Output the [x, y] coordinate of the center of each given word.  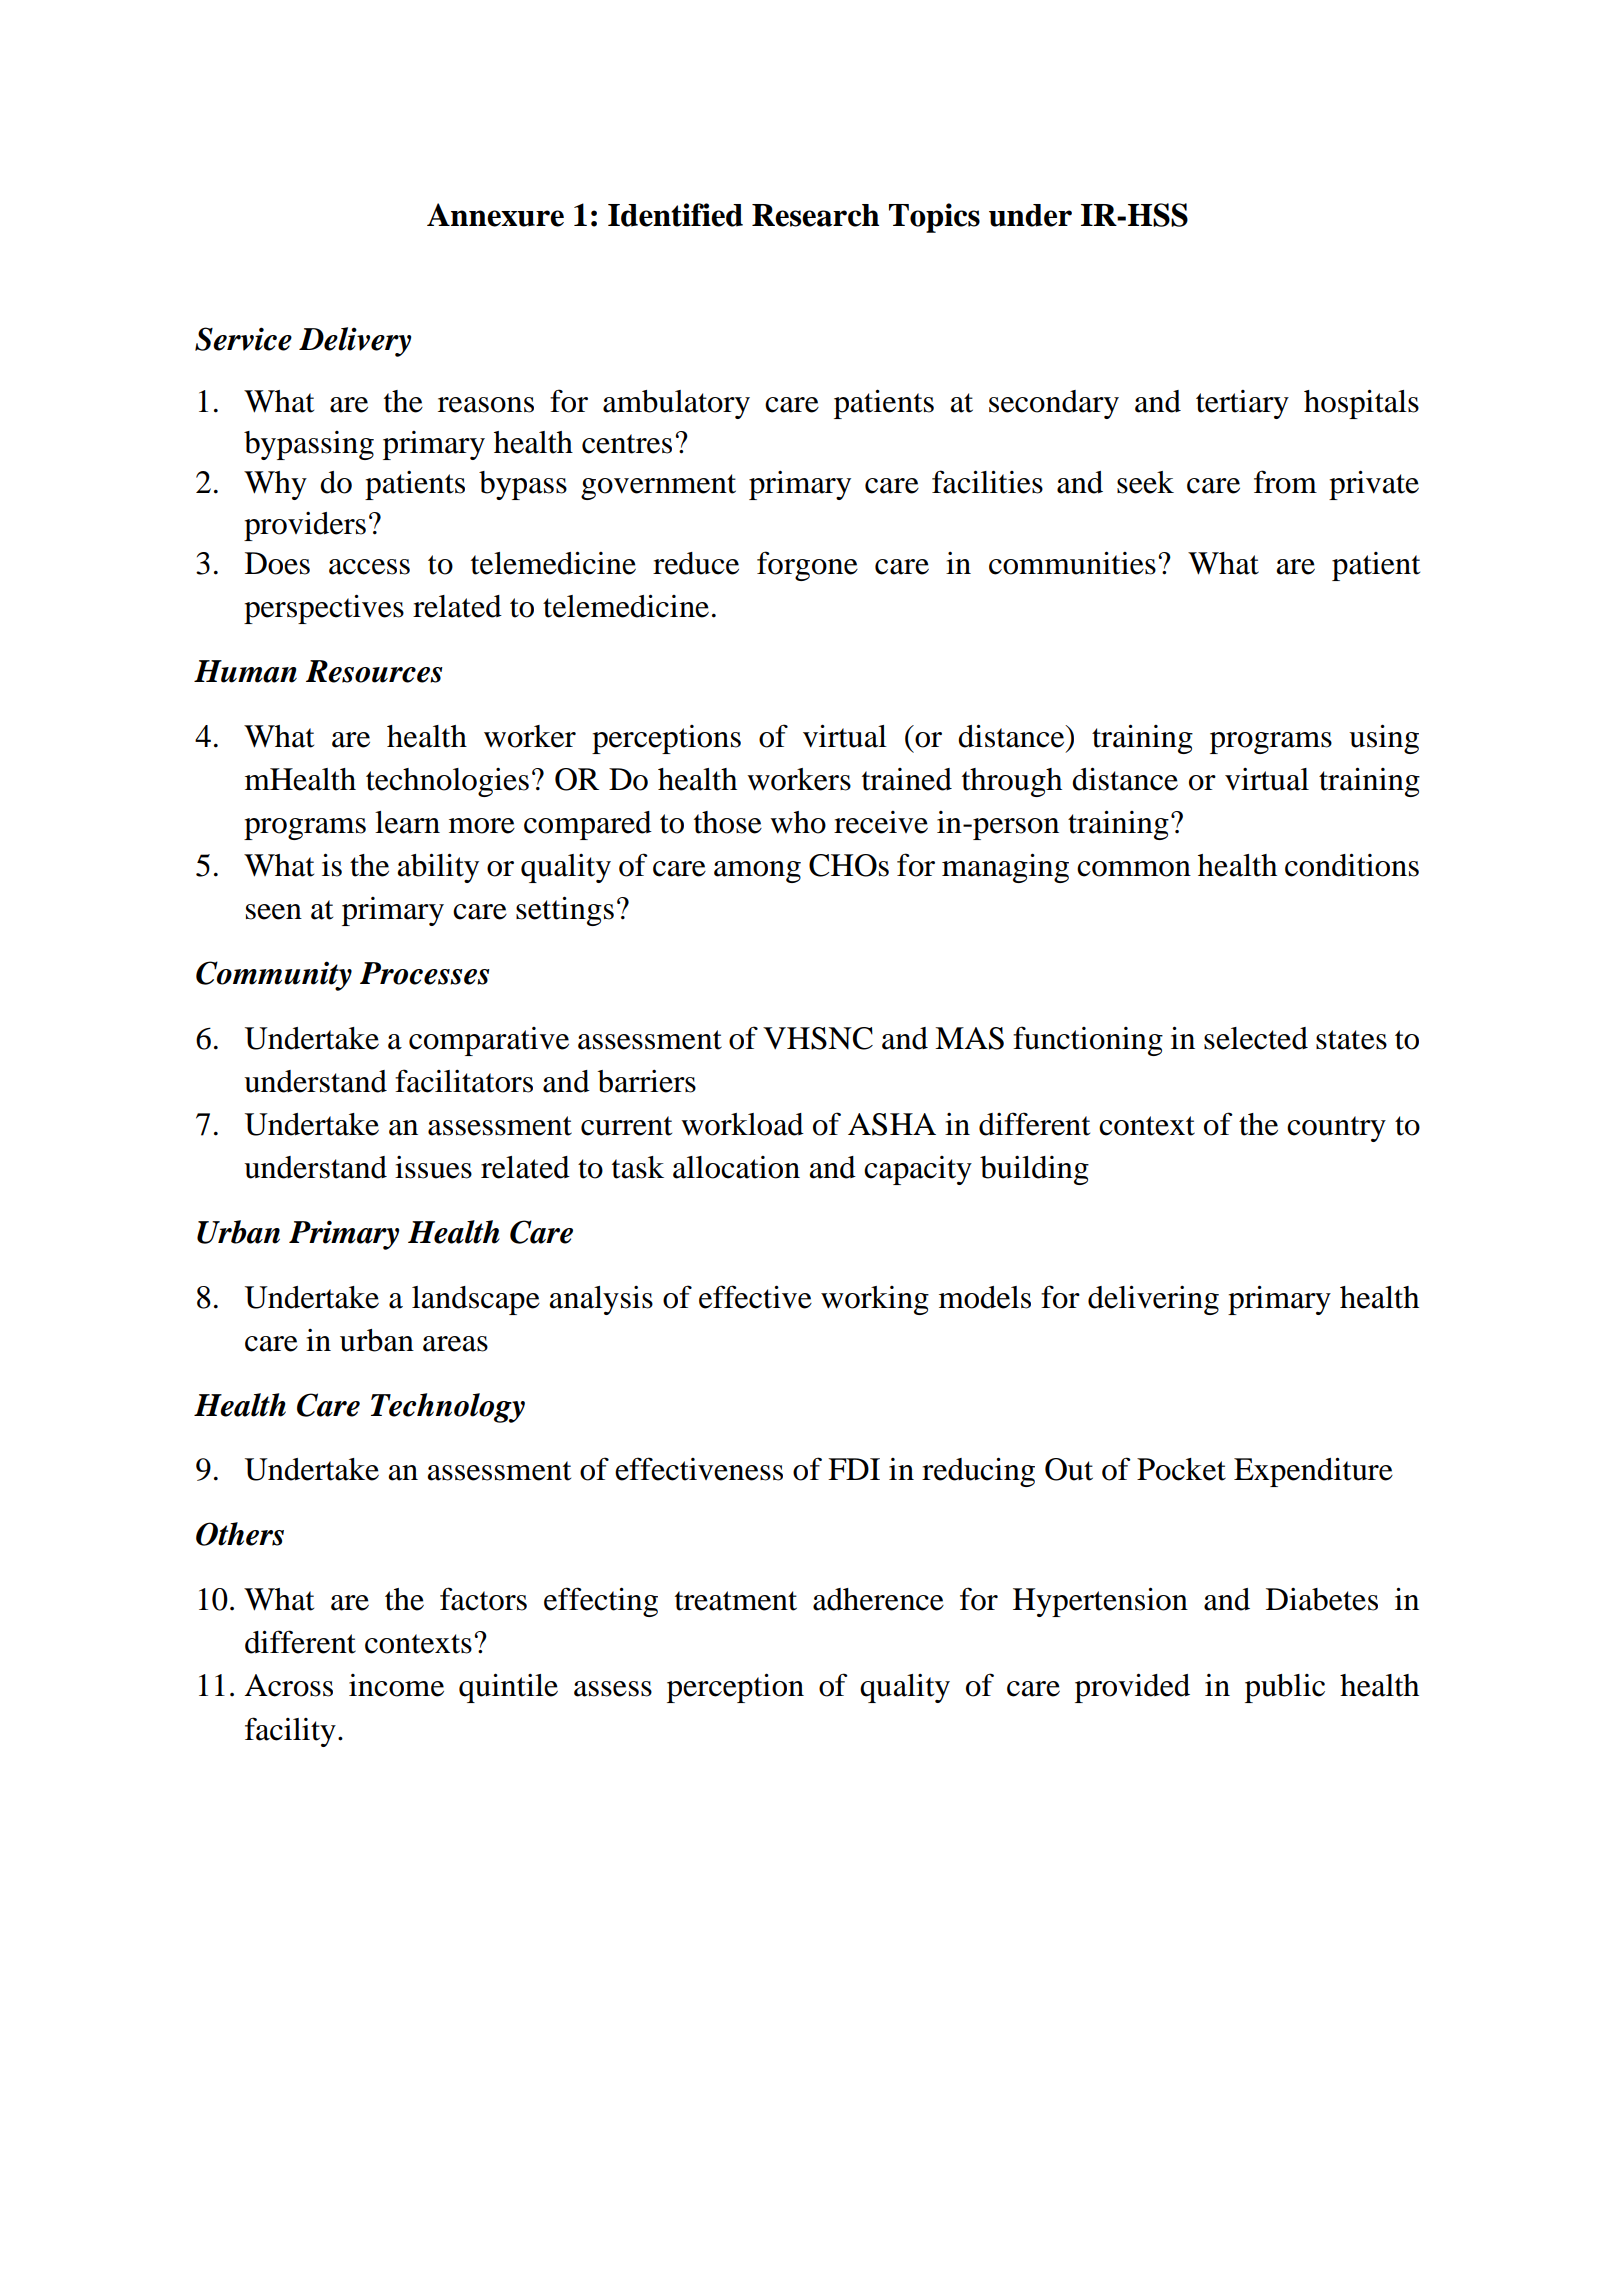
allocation [736, 1167]
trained [907, 779]
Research [815, 215]
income [396, 1685]
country [1336, 1129]
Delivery [355, 342]
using [1384, 739]
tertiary [1242, 404]
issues [433, 1167]
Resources [374, 671]
